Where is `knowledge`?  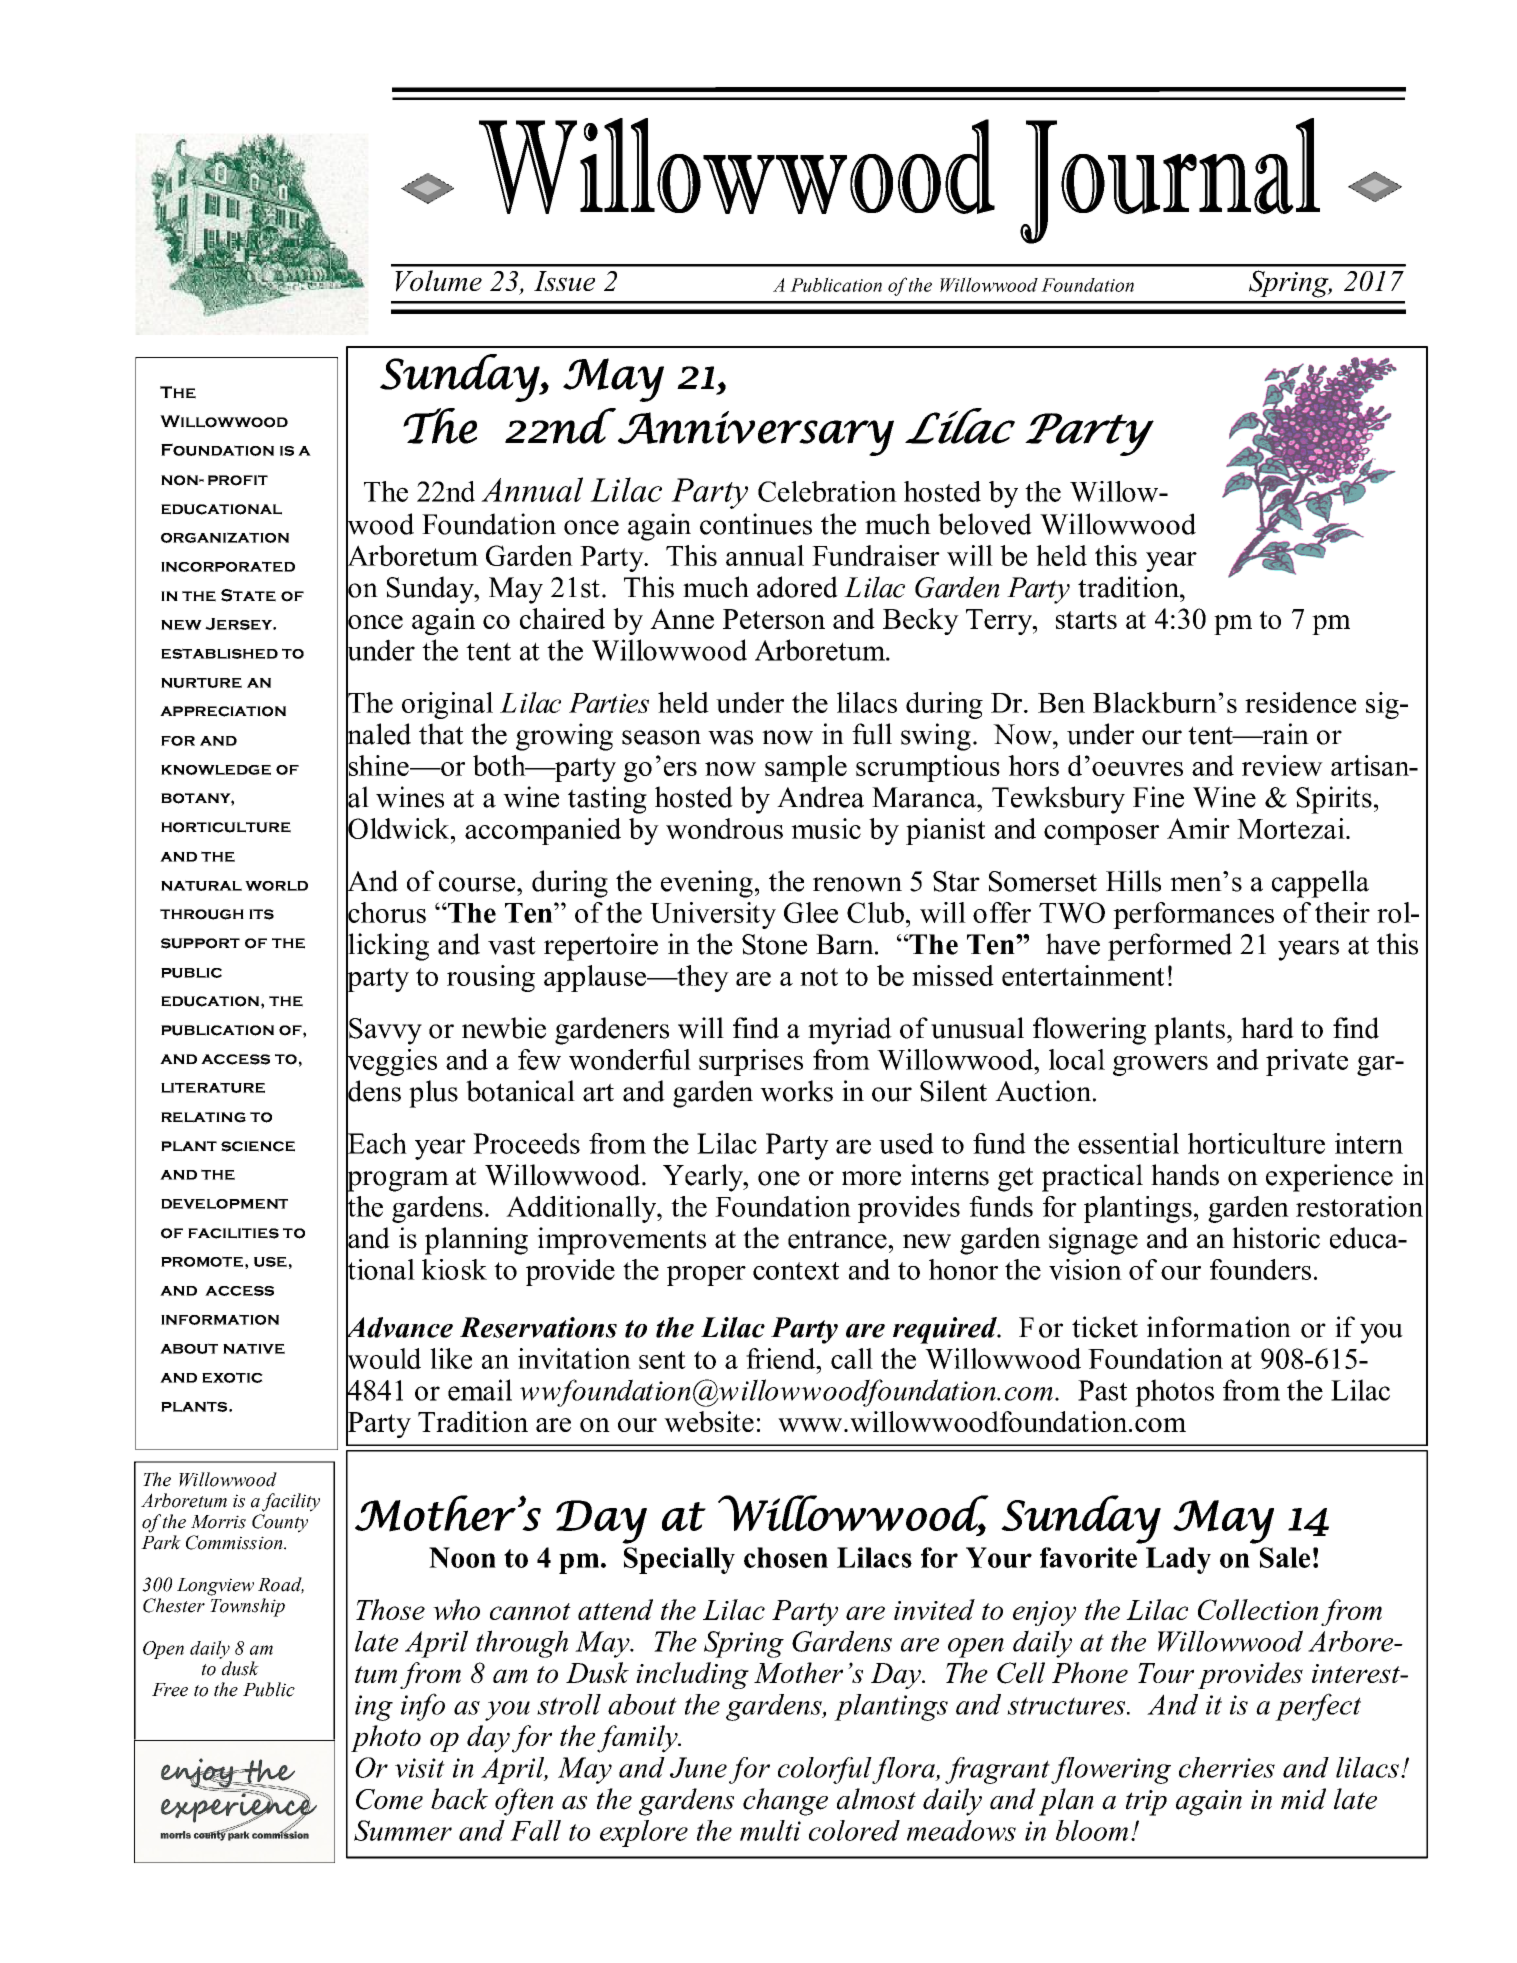
knowledge is located at coordinates (216, 770).
